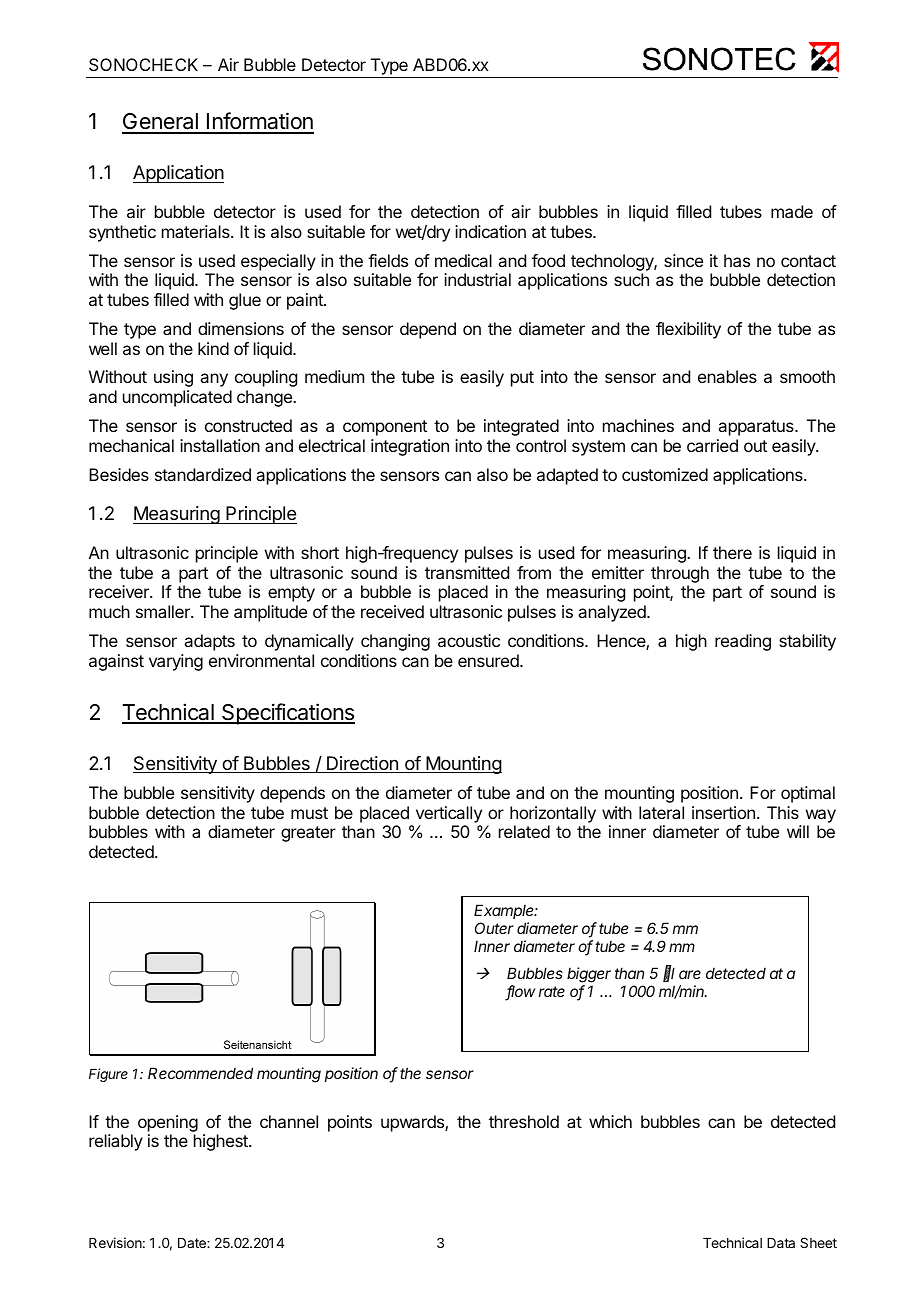  What do you see at coordinates (792, 211) in the document?
I see `made` at bounding box center [792, 211].
